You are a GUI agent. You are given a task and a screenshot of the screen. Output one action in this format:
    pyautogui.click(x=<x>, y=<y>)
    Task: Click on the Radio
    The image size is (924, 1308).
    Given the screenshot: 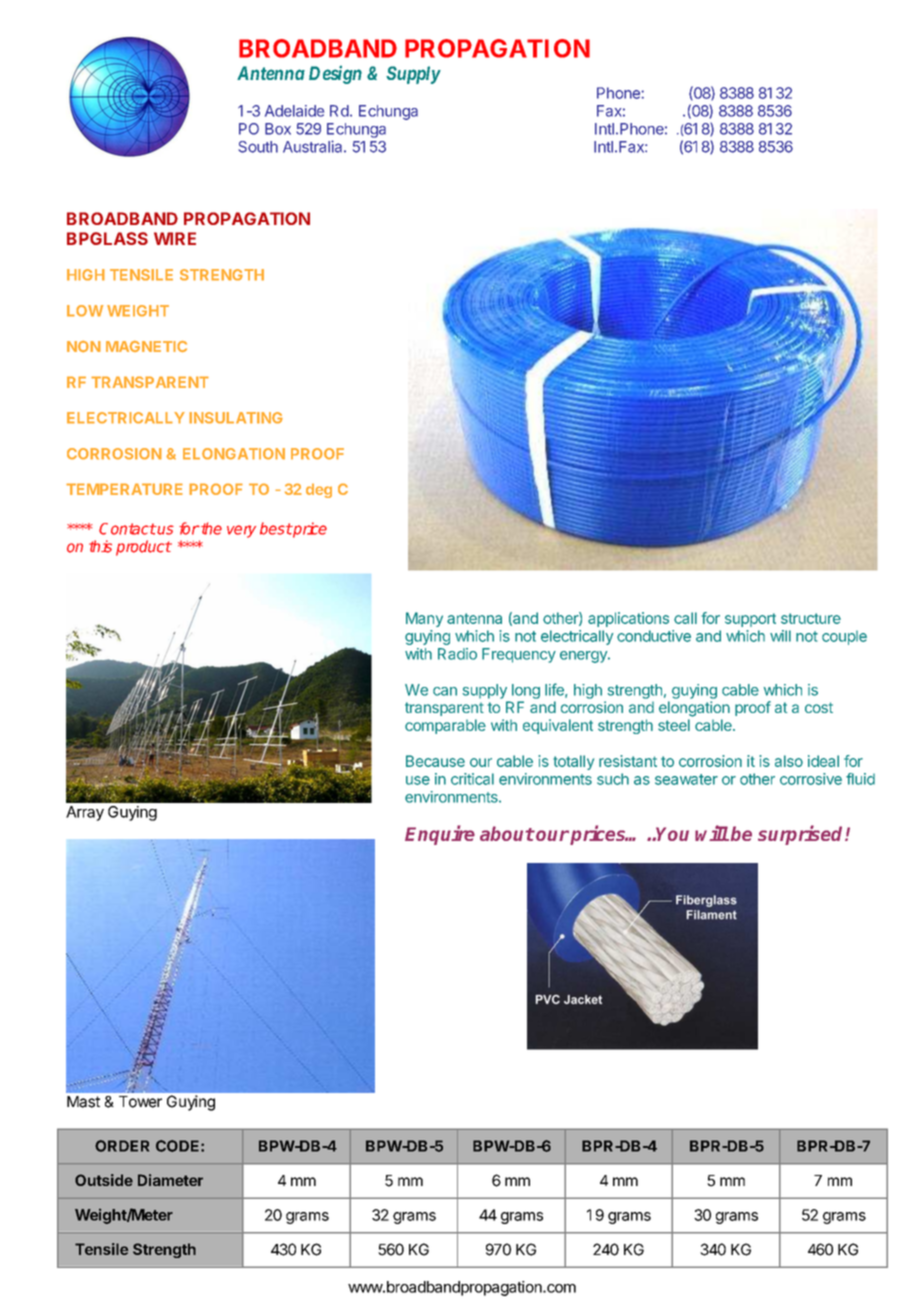 What is the action you would take?
    pyautogui.click(x=457, y=654)
